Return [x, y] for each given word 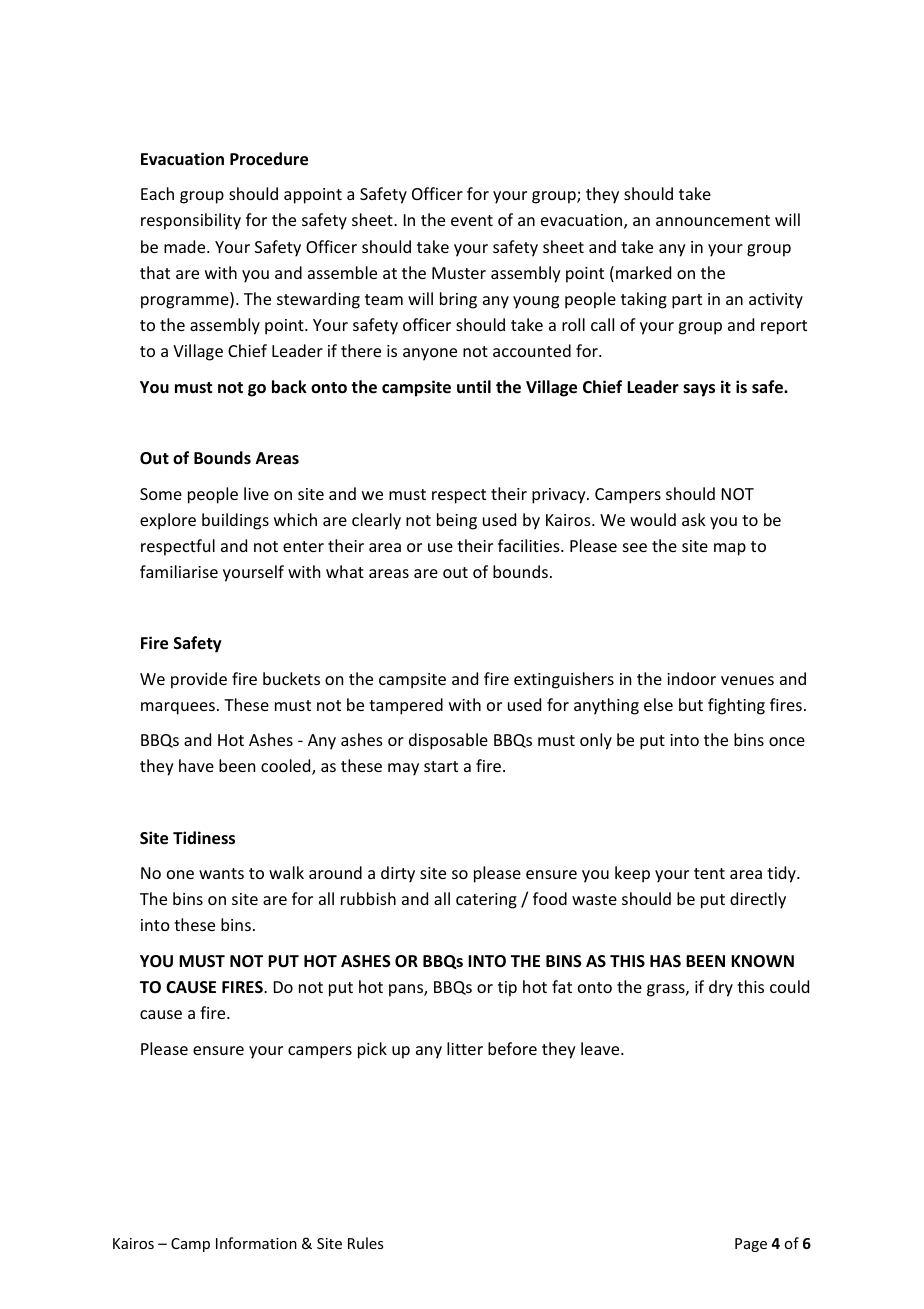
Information [256, 1243]
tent [709, 873]
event [472, 220]
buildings [235, 521]
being [457, 521]
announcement [713, 220]
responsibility [191, 221]
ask [694, 519]
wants [221, 873]
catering [486, 901]
